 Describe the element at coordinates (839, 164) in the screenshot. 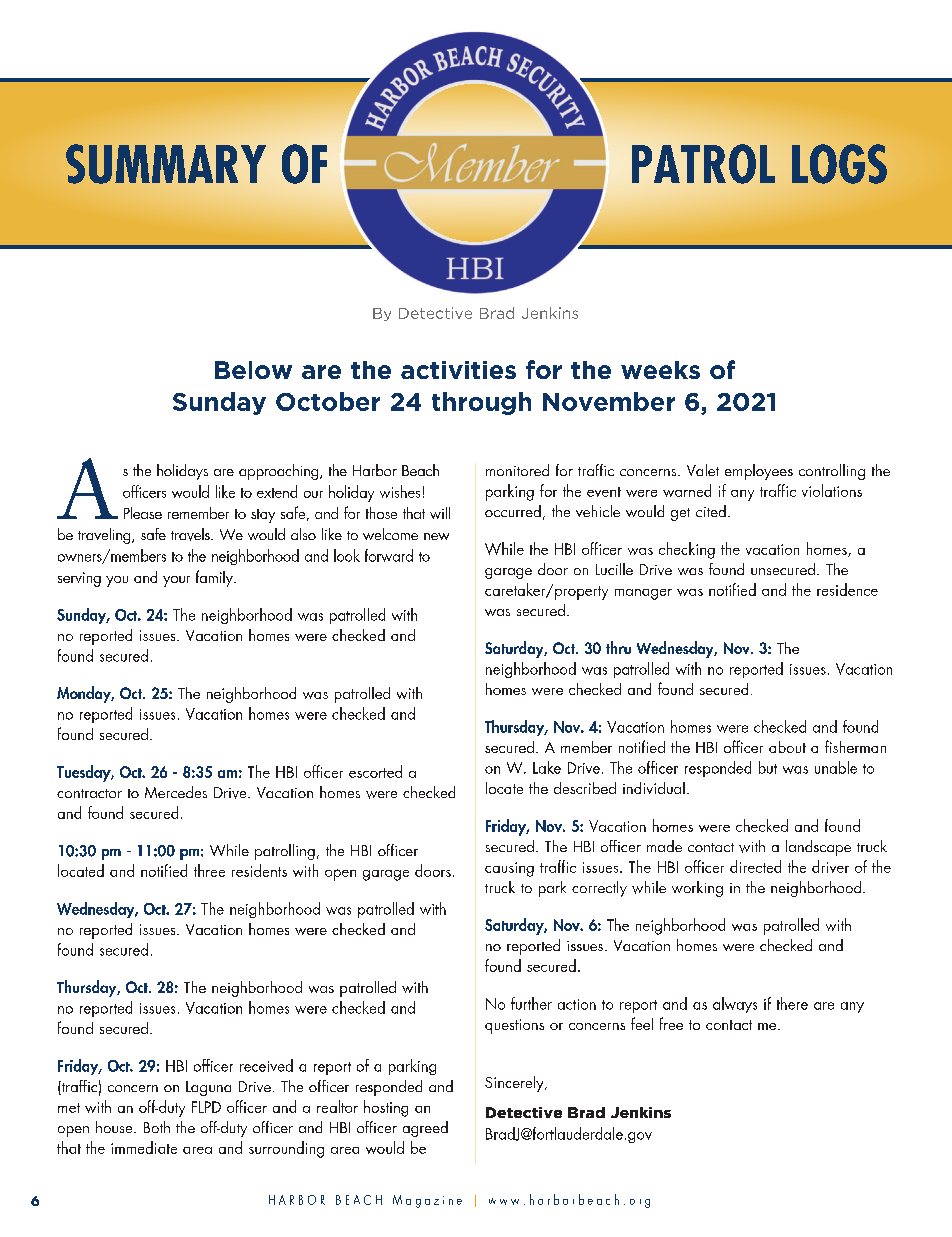

I see `LOGS` at that location.
